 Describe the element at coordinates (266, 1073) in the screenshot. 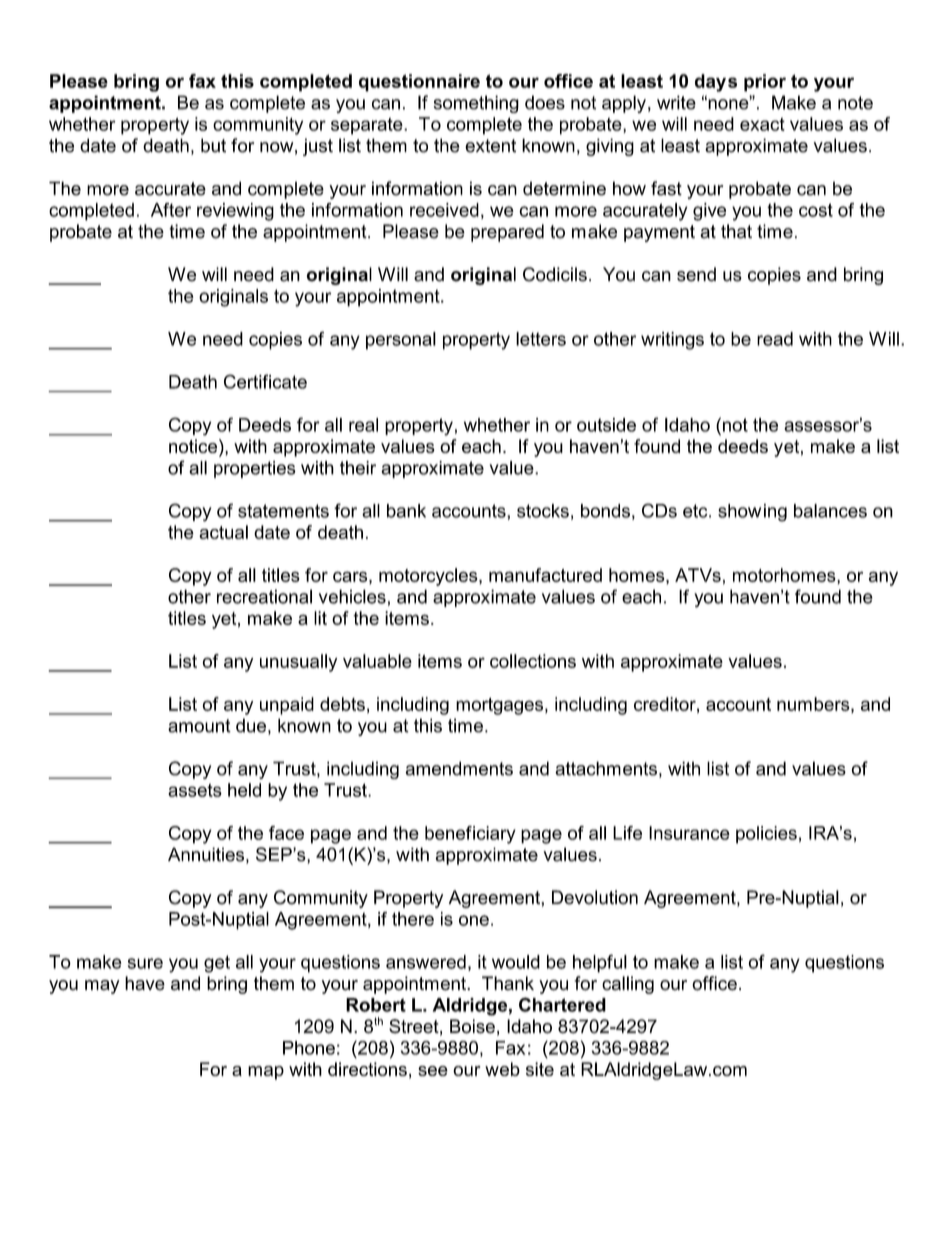

I see `map` at that location.
